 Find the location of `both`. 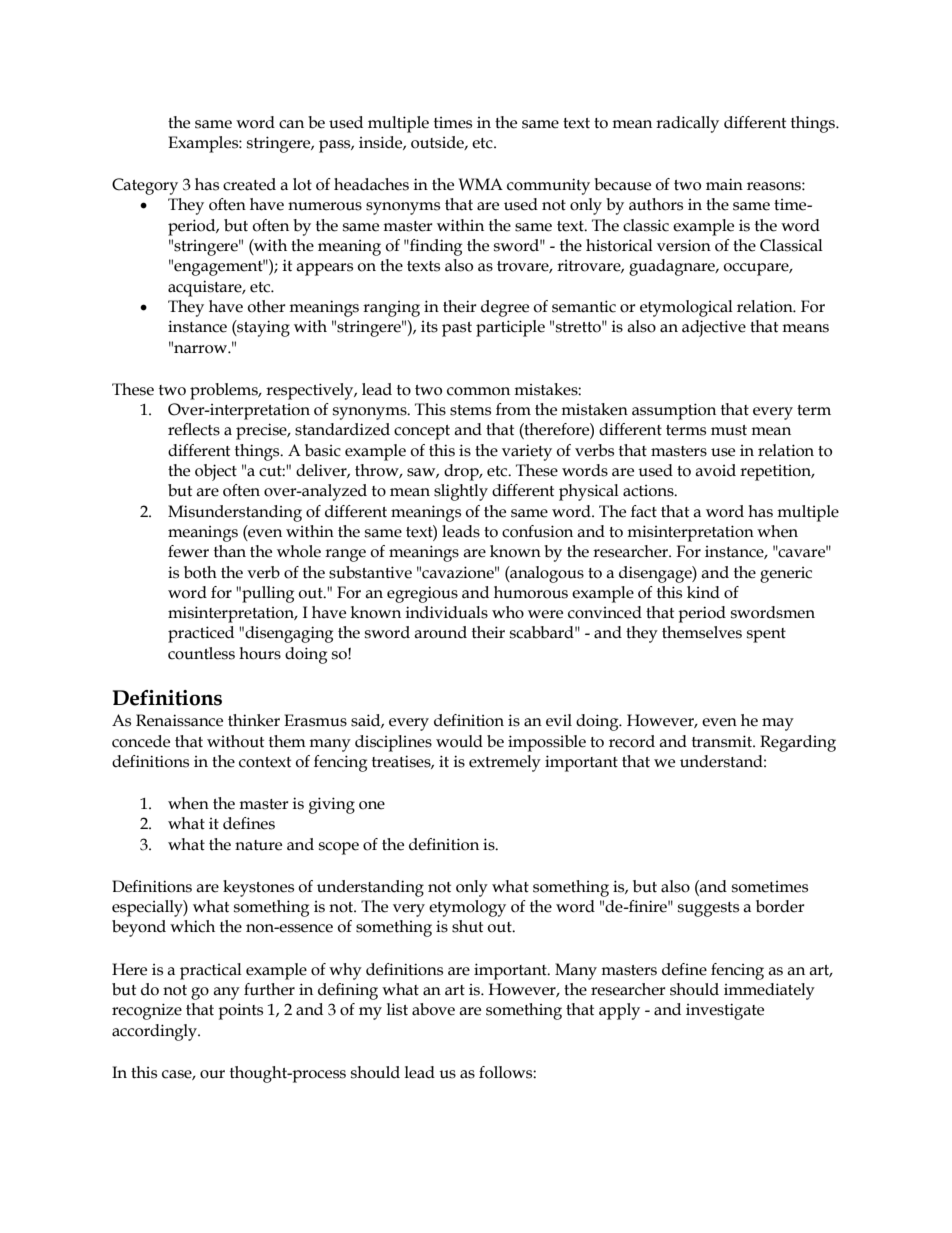

both is located at coordinates (200, 572).
